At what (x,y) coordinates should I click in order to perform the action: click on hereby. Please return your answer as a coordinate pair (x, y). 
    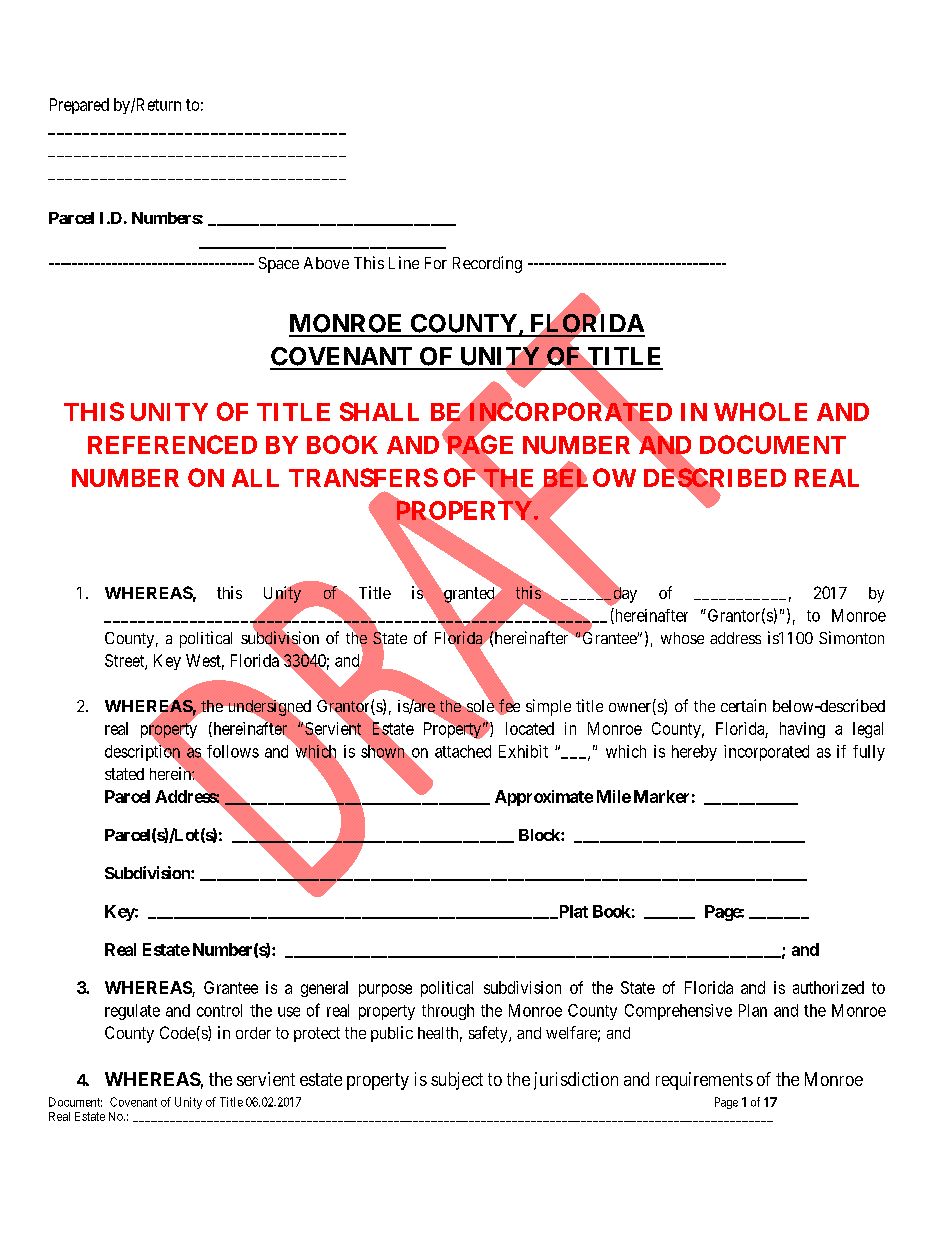
    Looking at the image, I should click on (694, 753).
